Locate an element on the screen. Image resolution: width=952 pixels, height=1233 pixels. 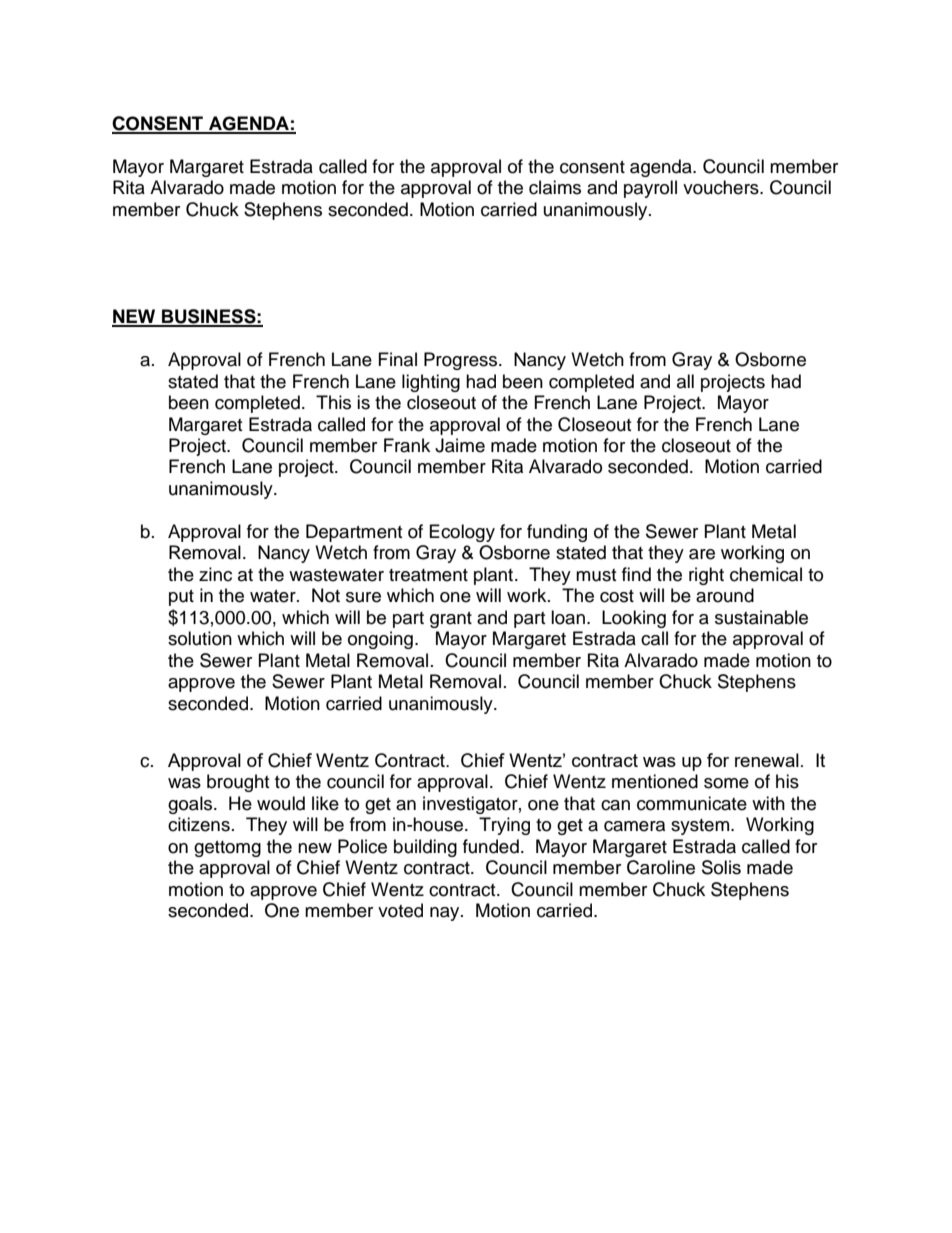
funding is located at coordinates (557, 533).
